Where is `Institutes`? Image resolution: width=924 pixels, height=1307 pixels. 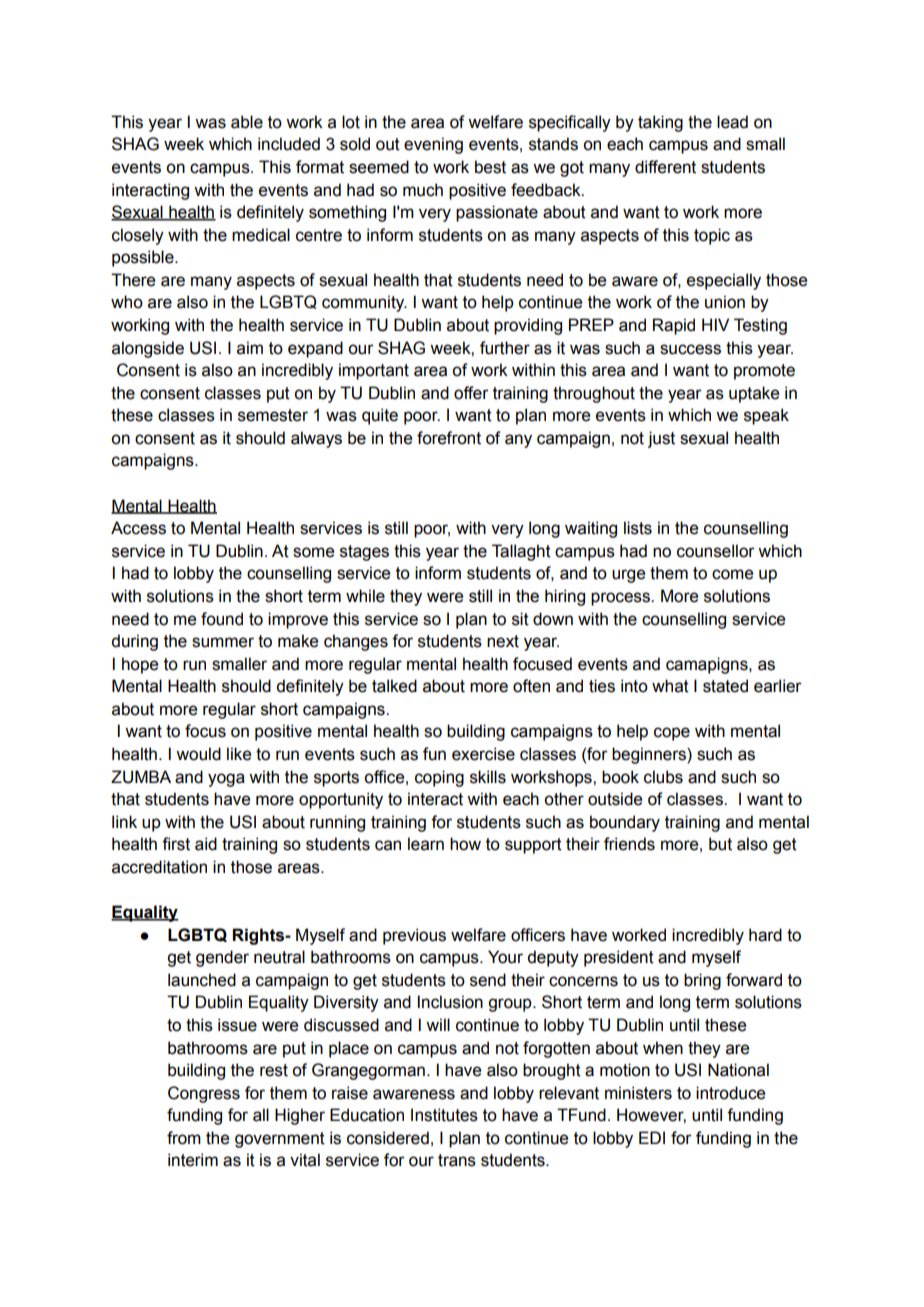 Institutes is located at coordinates (444, 1115).
